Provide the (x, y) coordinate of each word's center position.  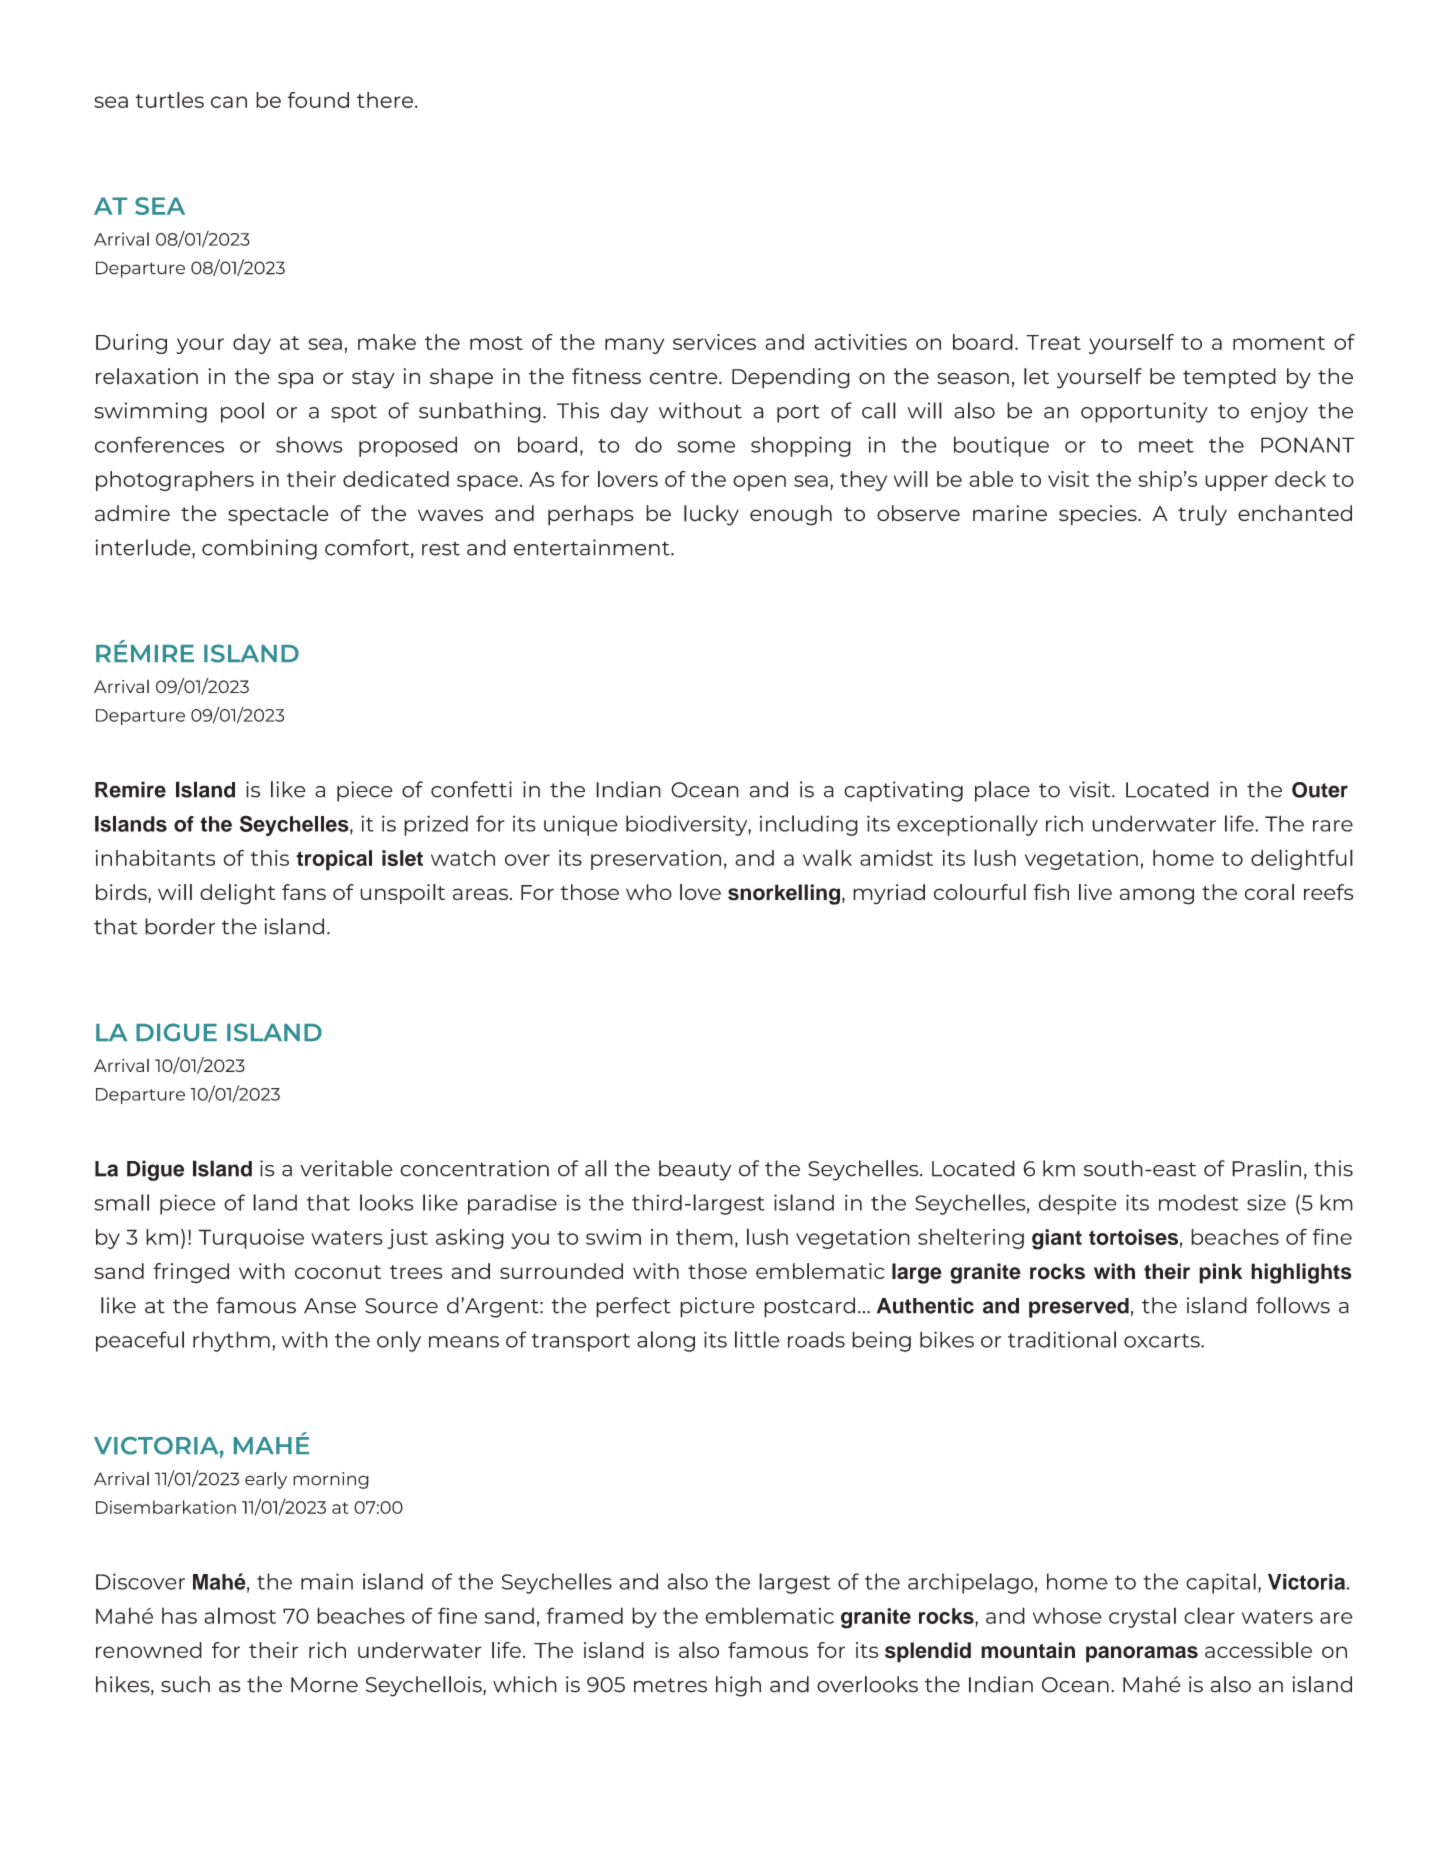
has (179, 1616)
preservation (656, 860)
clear (1209, 1615)
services (714, 342)
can (229, 102)
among (1157, 896)
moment (1279, 343)
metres (670, 1685)
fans (304, 892)
